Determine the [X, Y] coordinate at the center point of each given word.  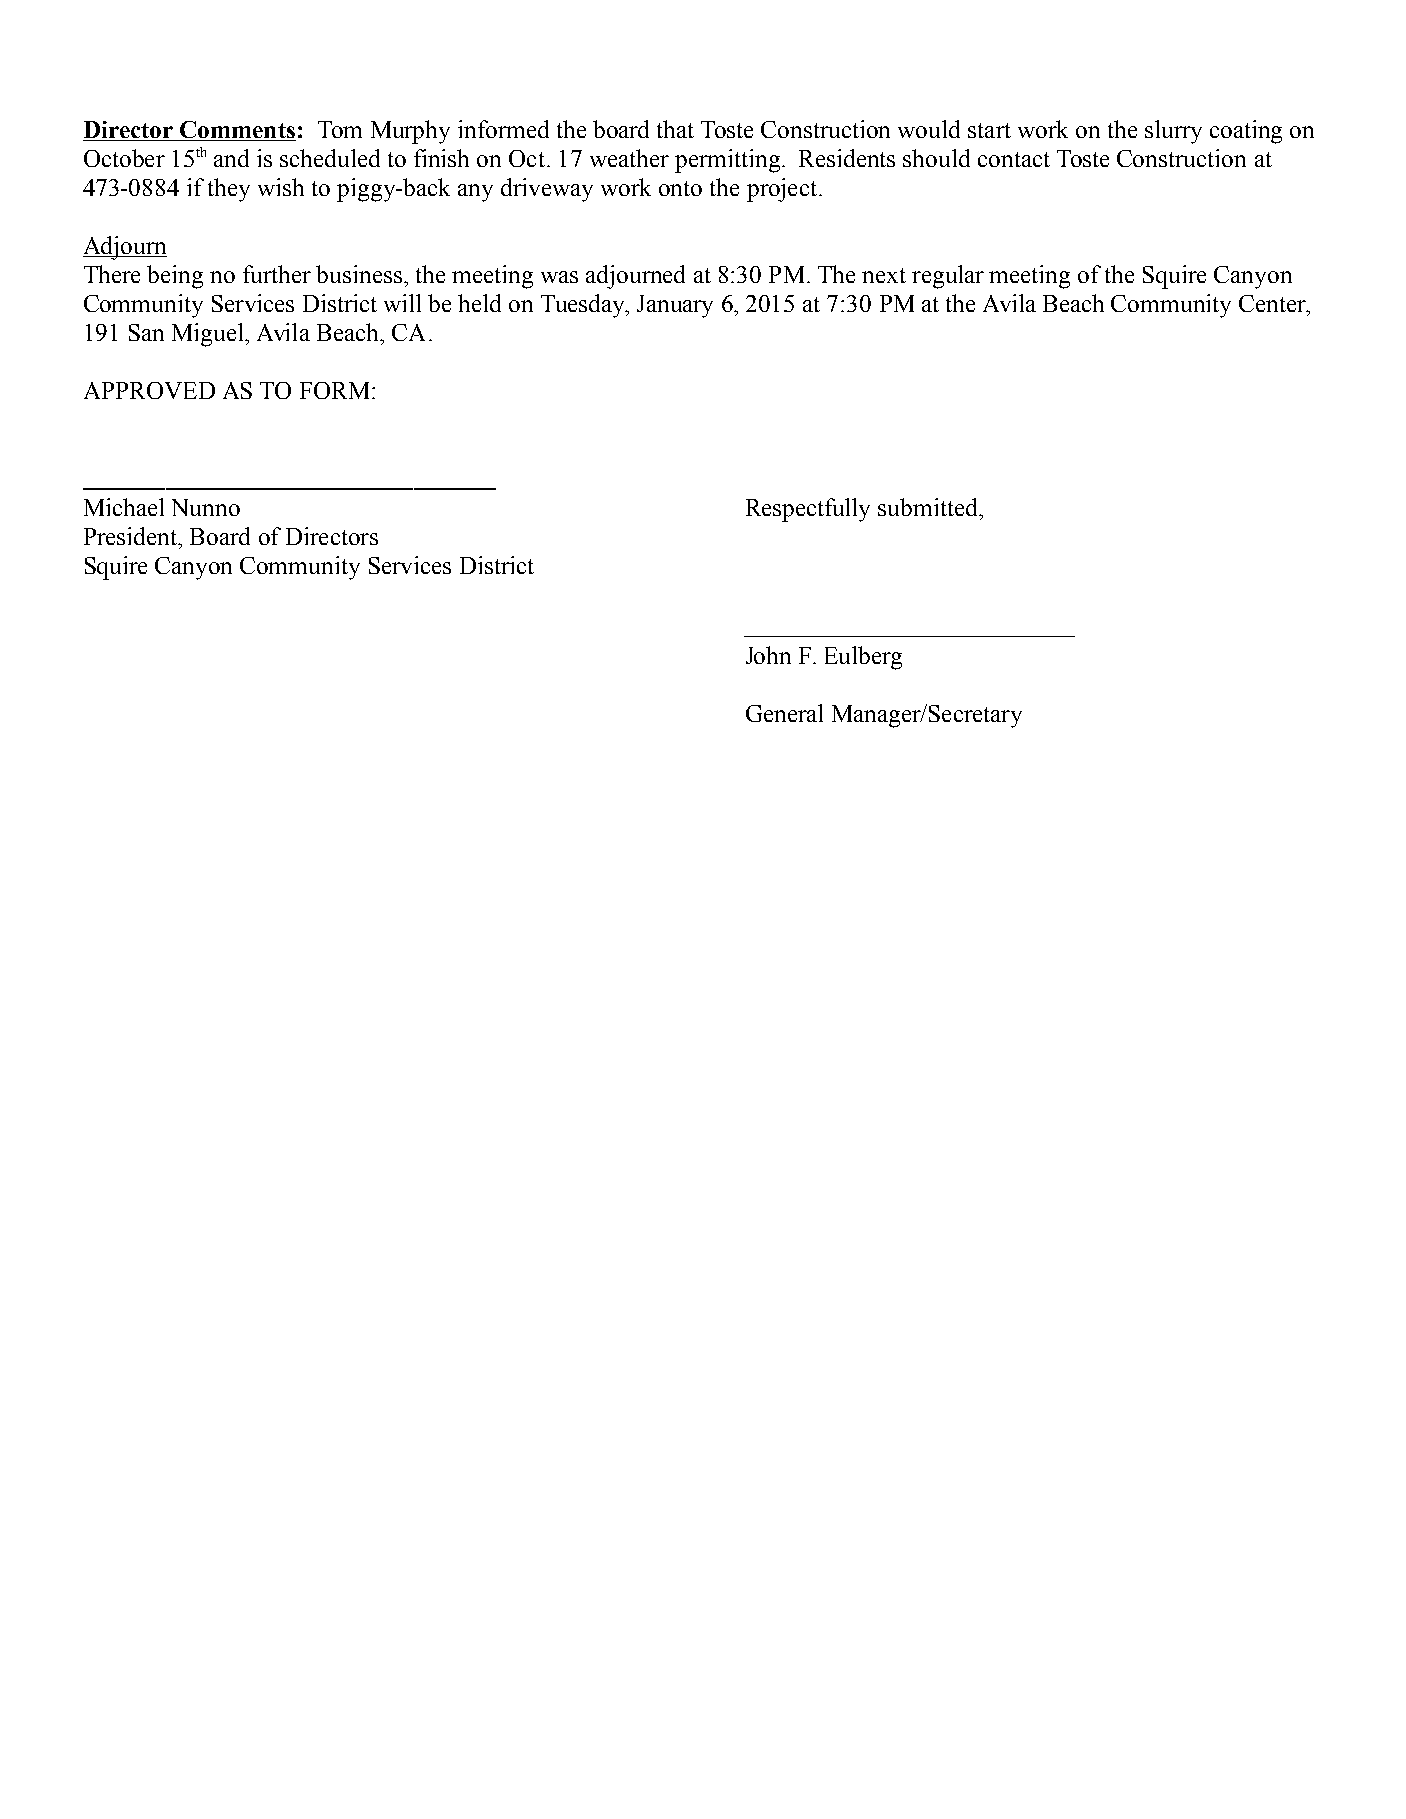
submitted [929, 507]
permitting [727, 161]
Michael [124, 507]
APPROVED [149, 390]
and [231, 158]
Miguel [209, 335]
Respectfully [808, 510]
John [768, 655]
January [675, 306]
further [277, 274]
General [784, 713]
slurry [1173, 132]
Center [1273, 303]
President [131, 536]
